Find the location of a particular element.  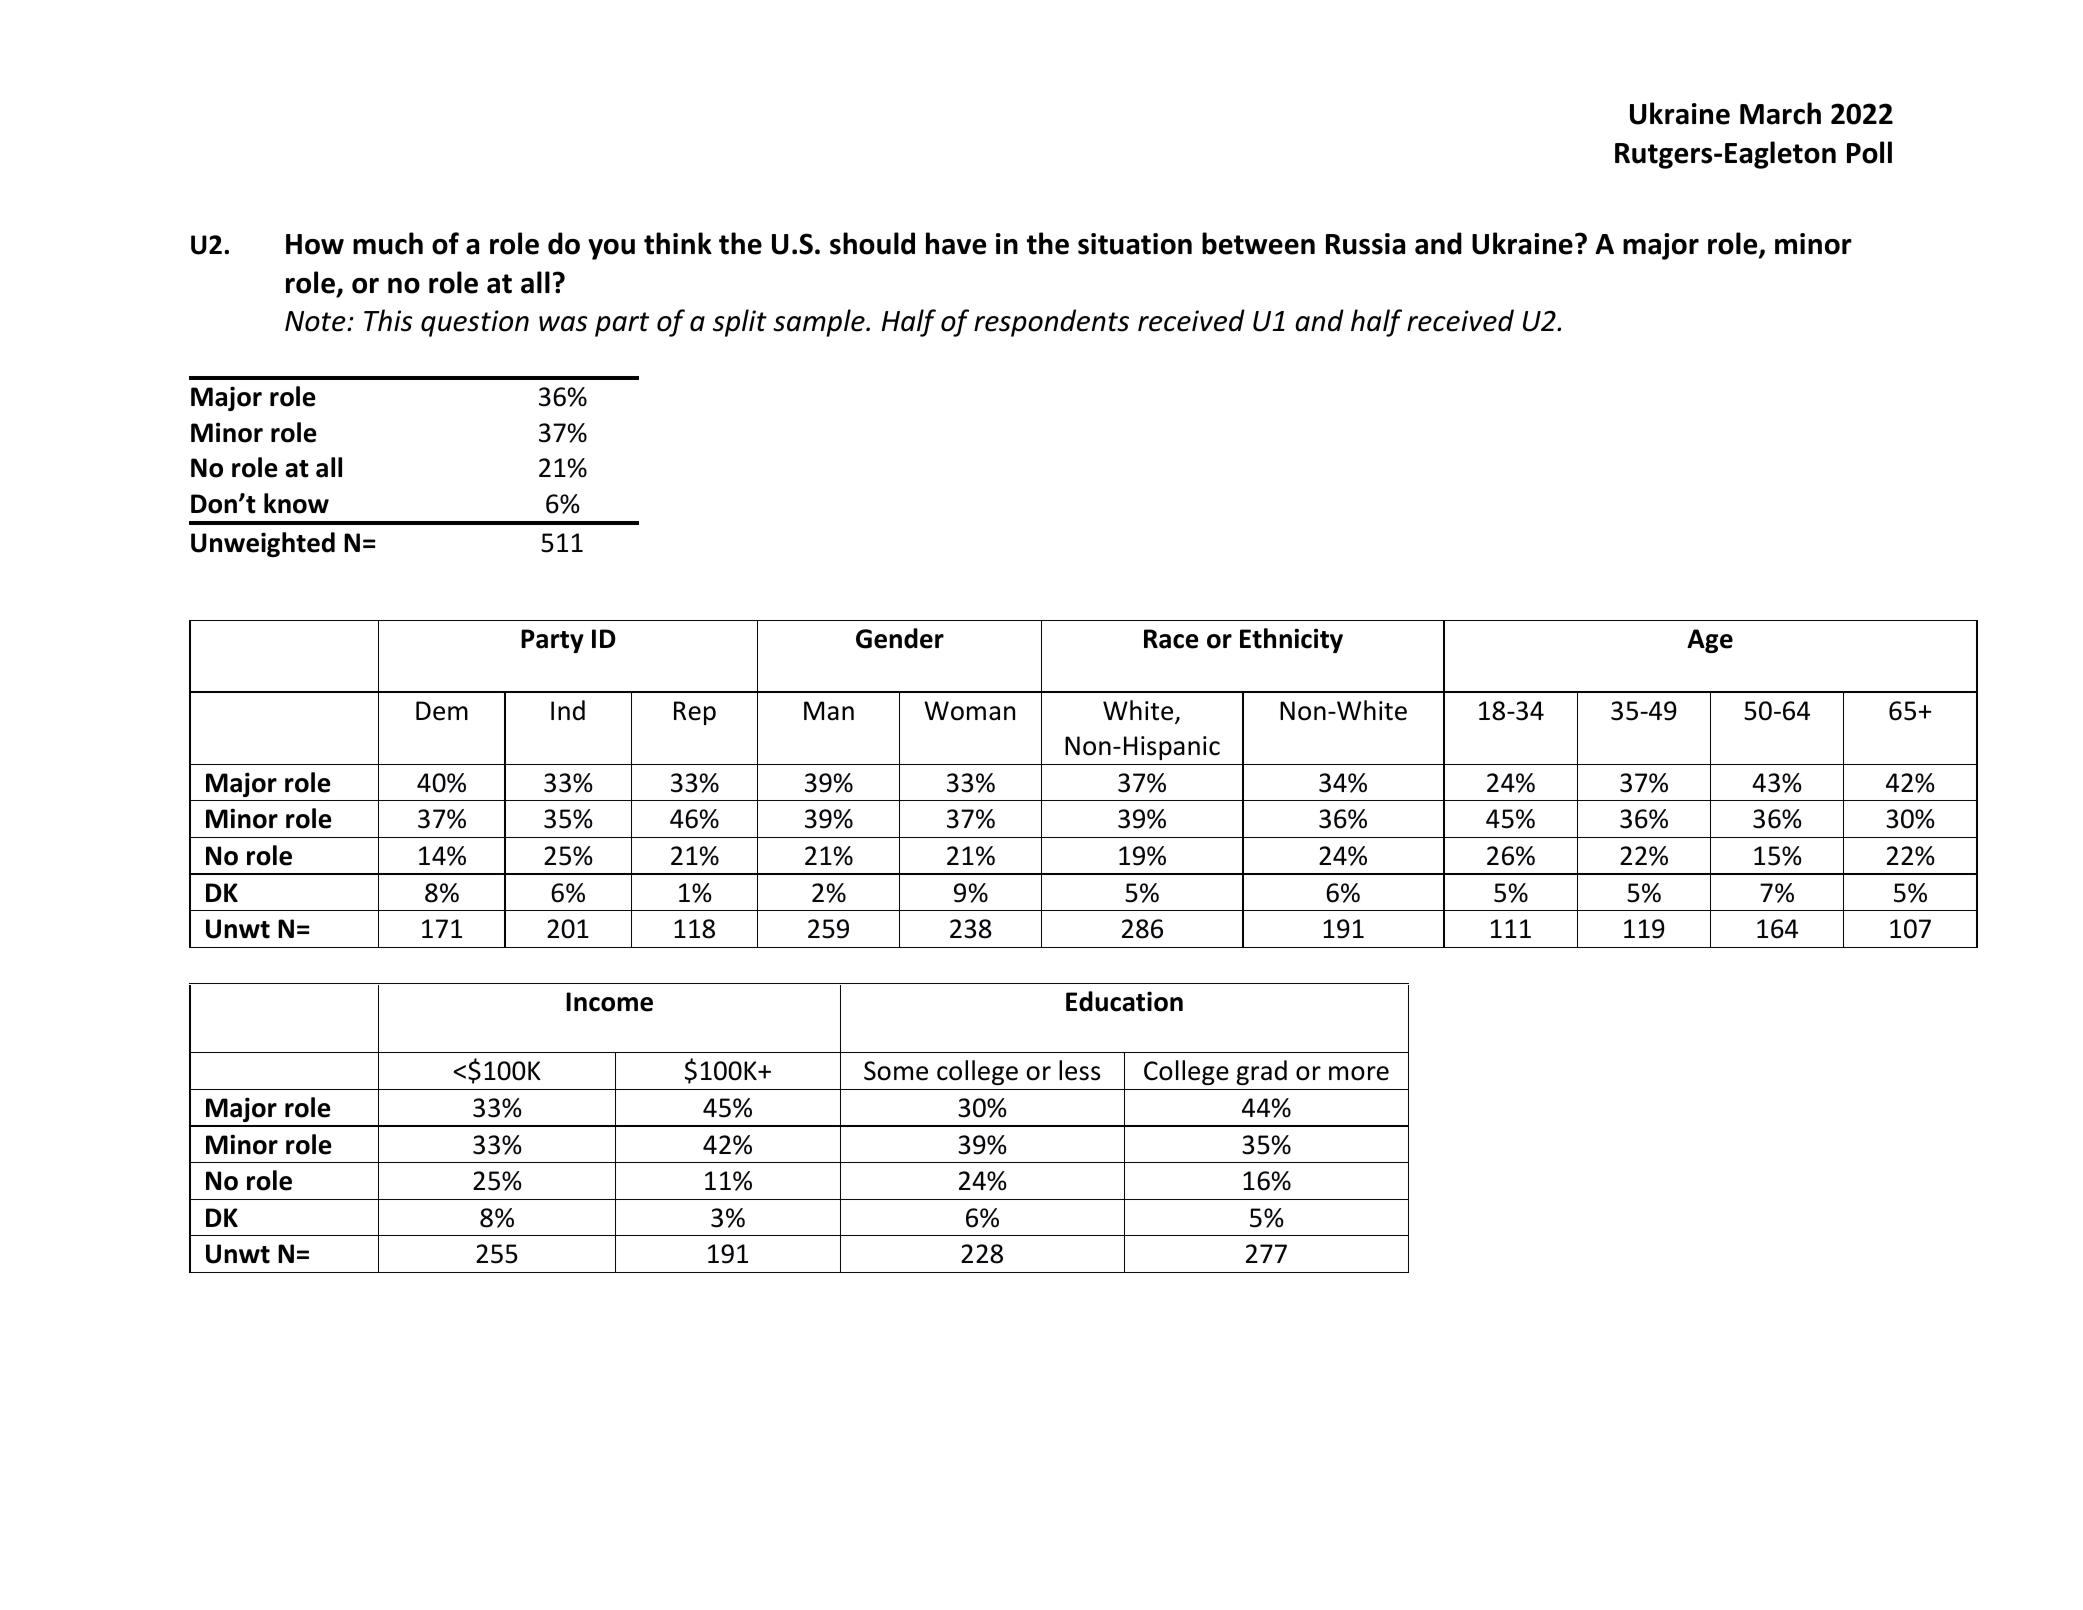

more is located at coordinates (1359, 1073).
